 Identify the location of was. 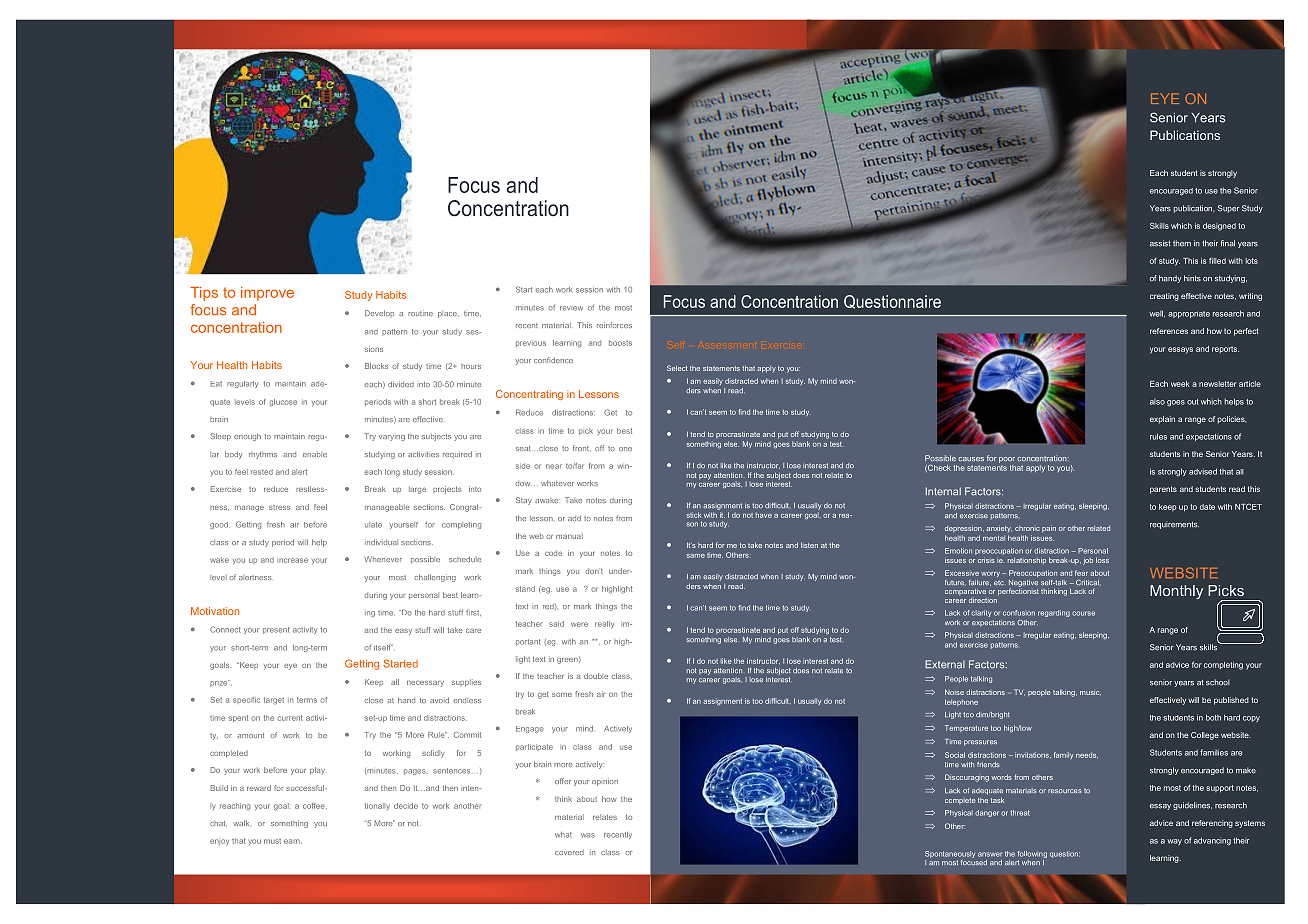
(588, 835).
